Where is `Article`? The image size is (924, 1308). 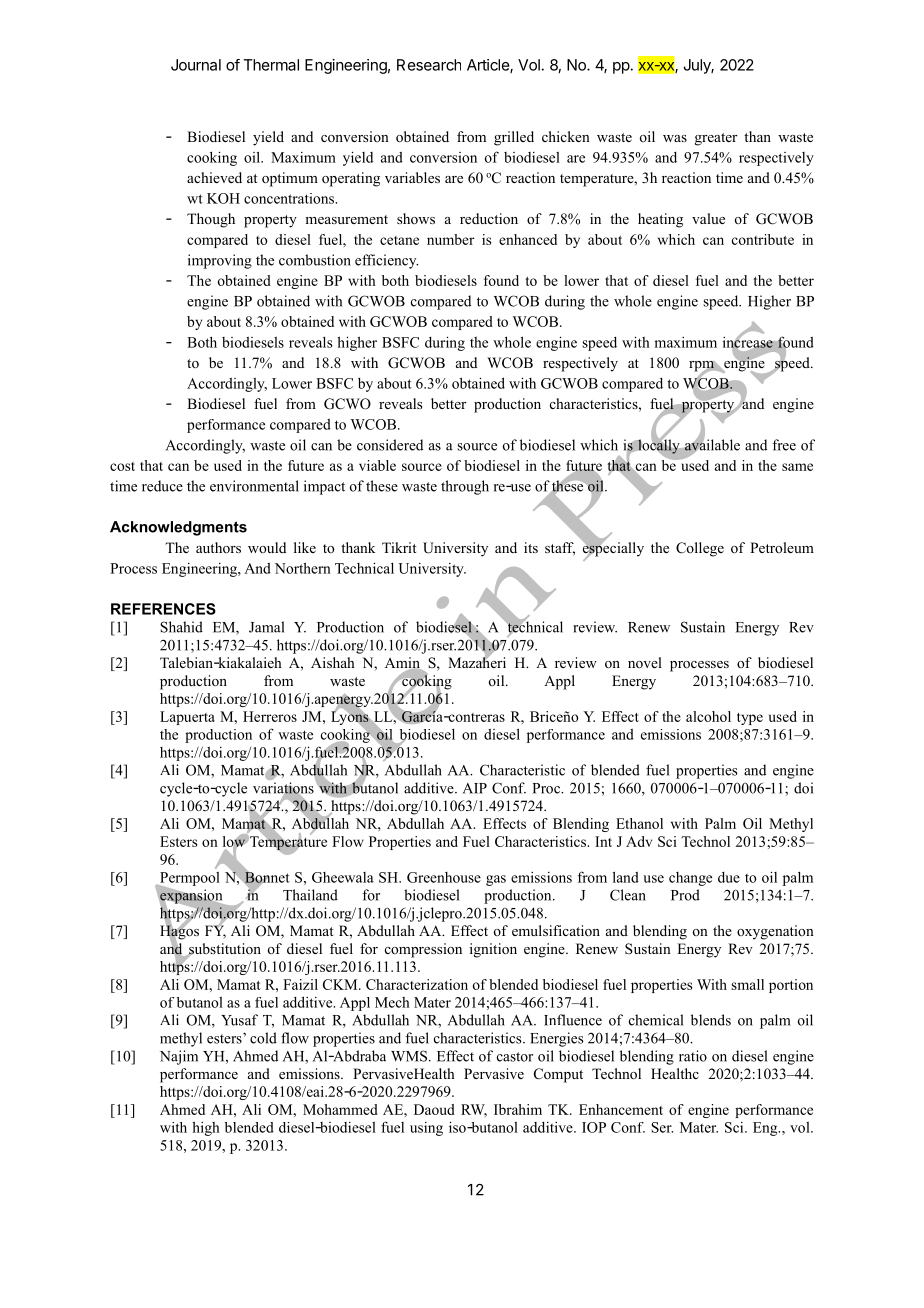 Article is located at coordinates (489, 66).
